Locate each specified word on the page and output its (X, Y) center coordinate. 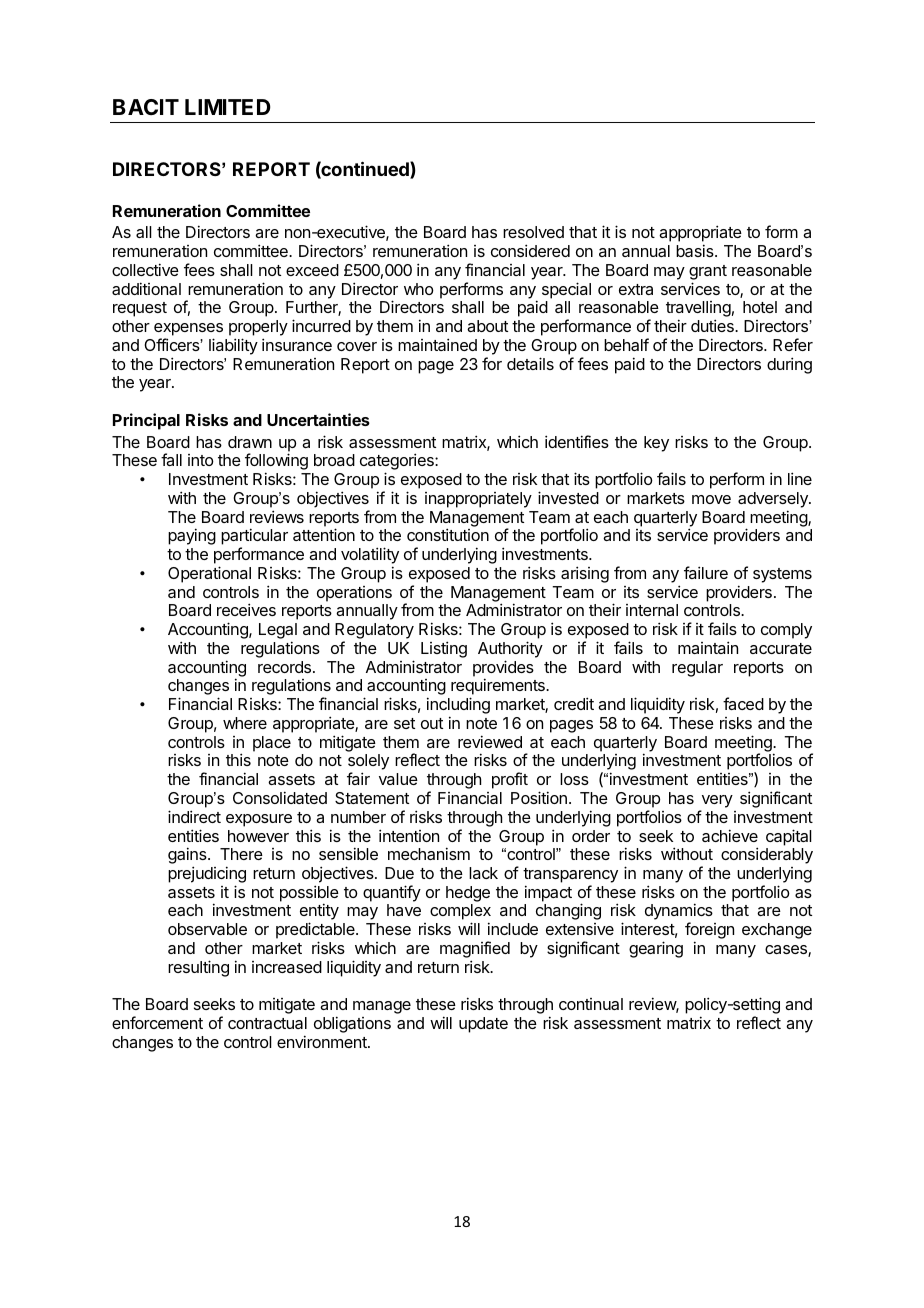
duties (713, 325)
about (487, 326)
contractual (267, 1023)
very (717, 801)
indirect (194, 816)
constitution (448, 534)
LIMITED (228, 107)
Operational (209, 574)
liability (233, 346)
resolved (533, 232)
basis (696, 250)
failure (706, 572)
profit (510, 780)
